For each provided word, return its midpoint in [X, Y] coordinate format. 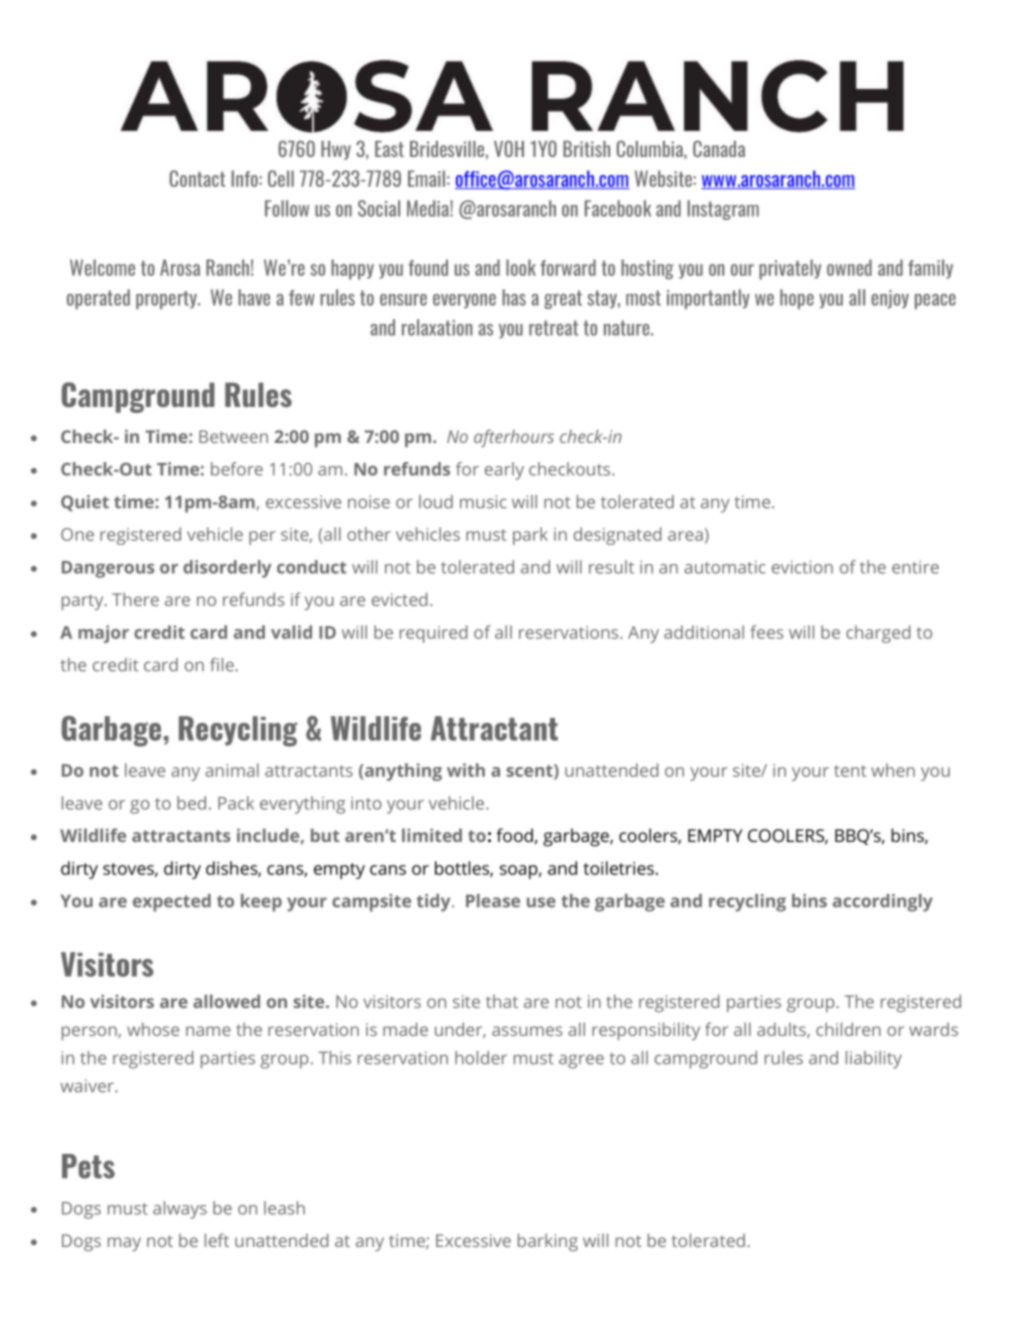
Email [426, 178]
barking [548, 1242]
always [180, 1210]
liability [874, 1060]
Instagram [723, 210]
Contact [197, 178]
